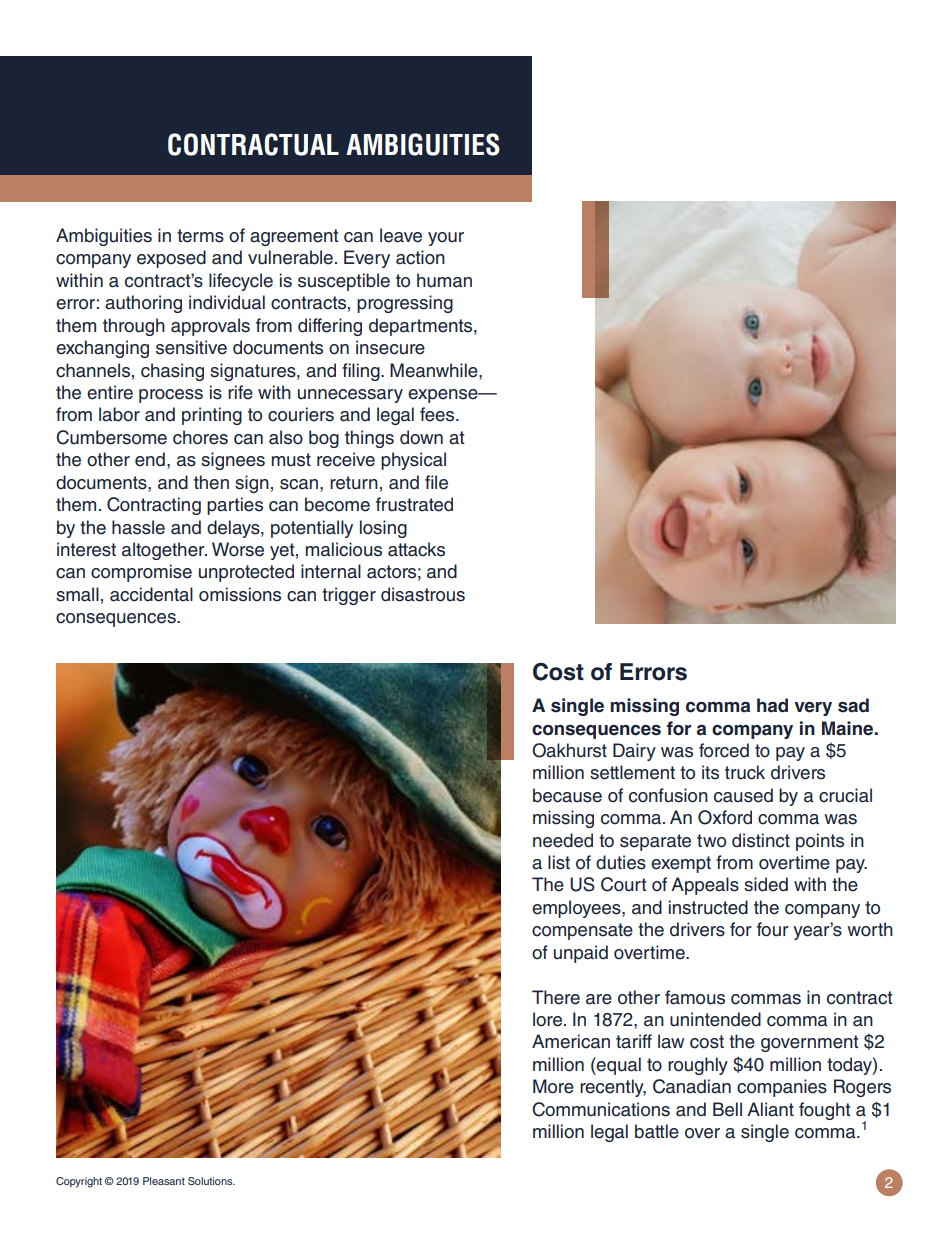 The height and width of the image is (1233, 952). I want to click on fought, so click(825, 1111).
